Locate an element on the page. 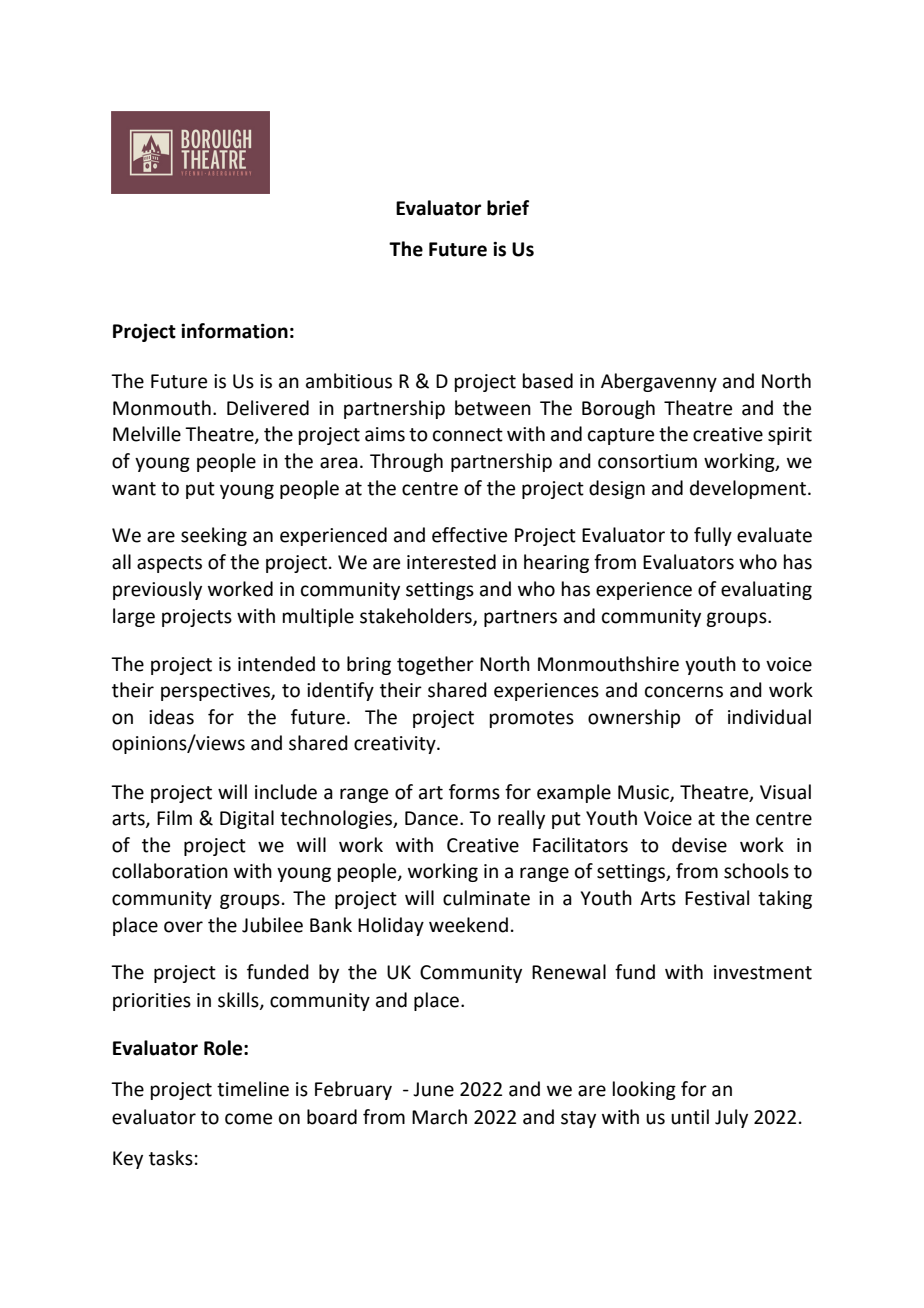 This page has width=924, height=1308. seeking is located at coordinates (214, 536).
